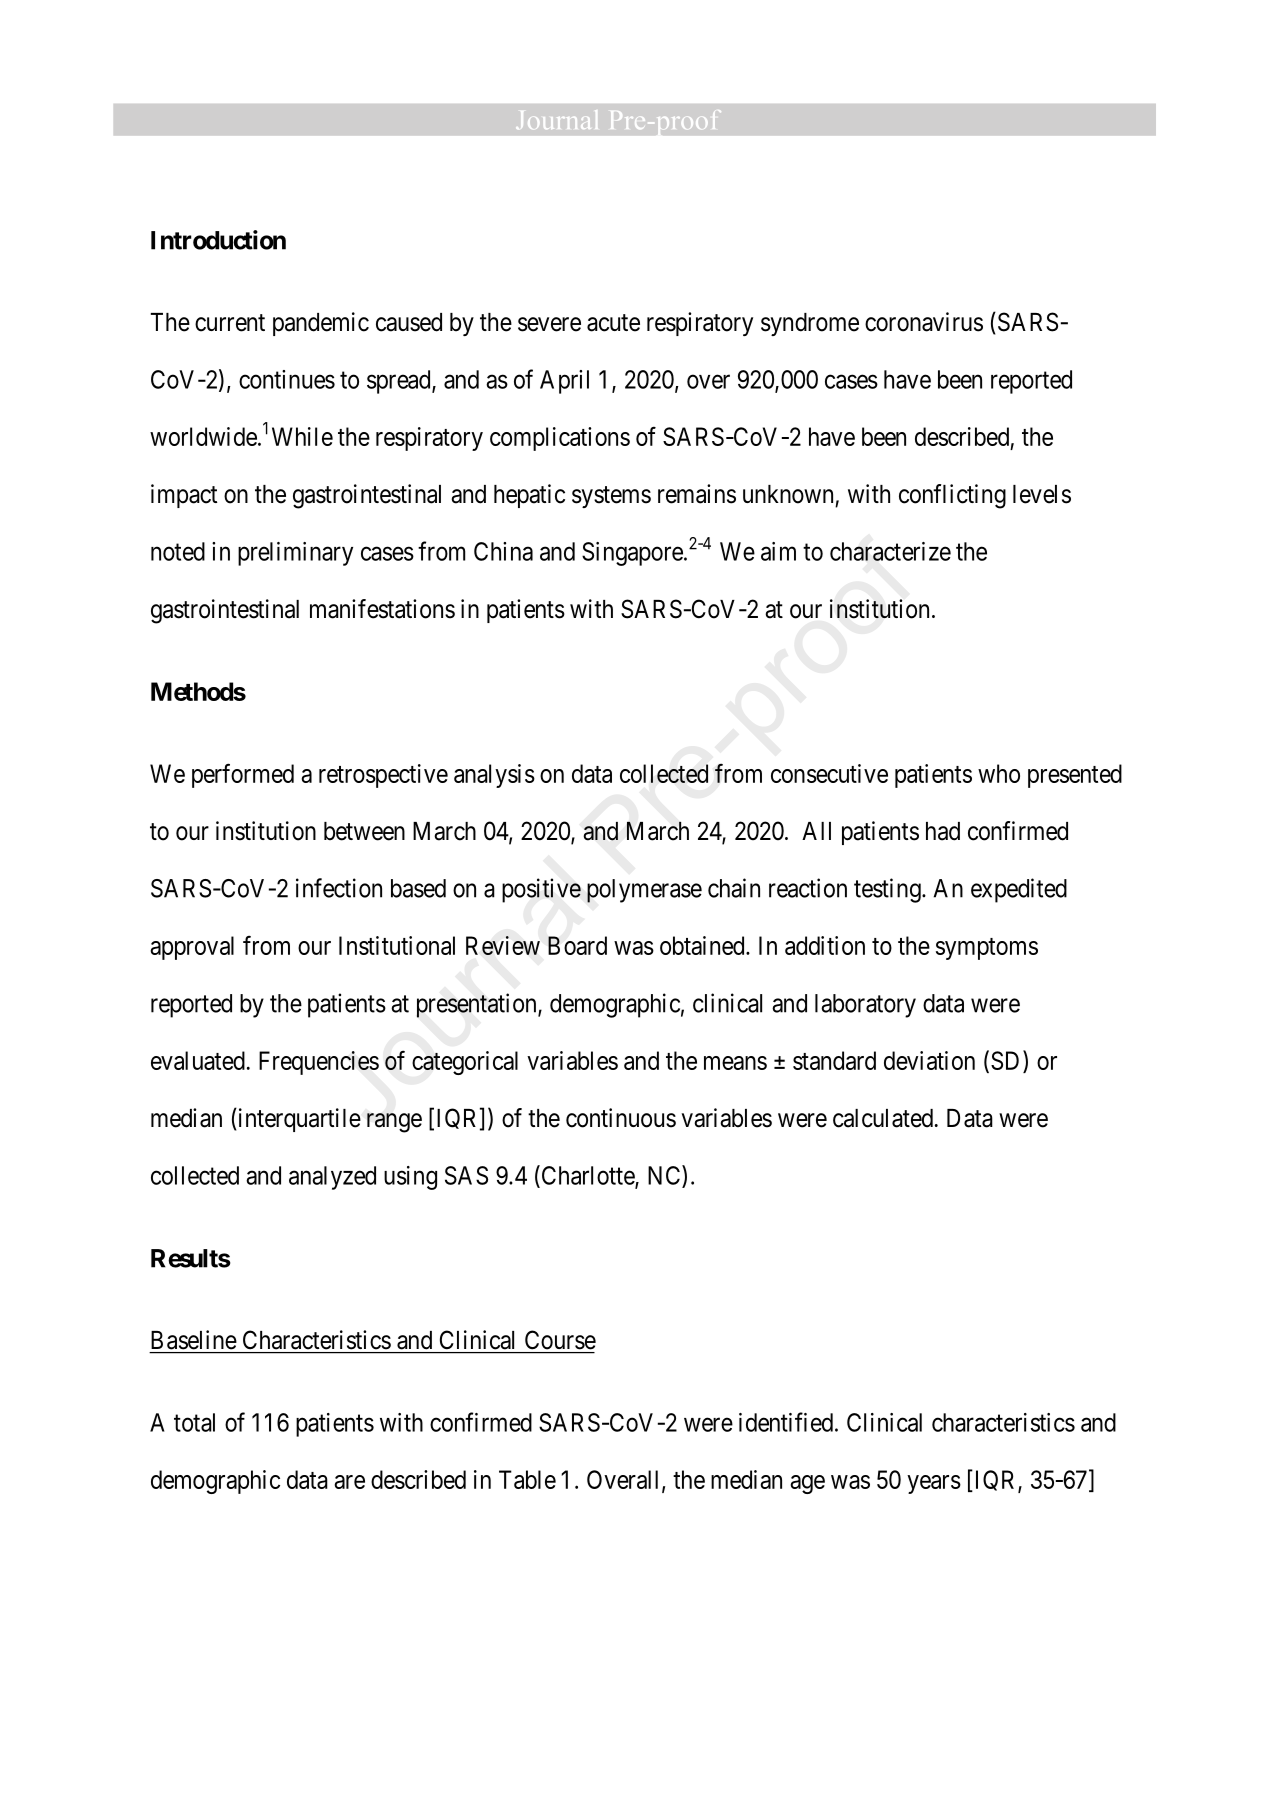  What do you see at coordinates (613, 323) in the screenshot?
I see `acute` at bounding box center [613, 323].
